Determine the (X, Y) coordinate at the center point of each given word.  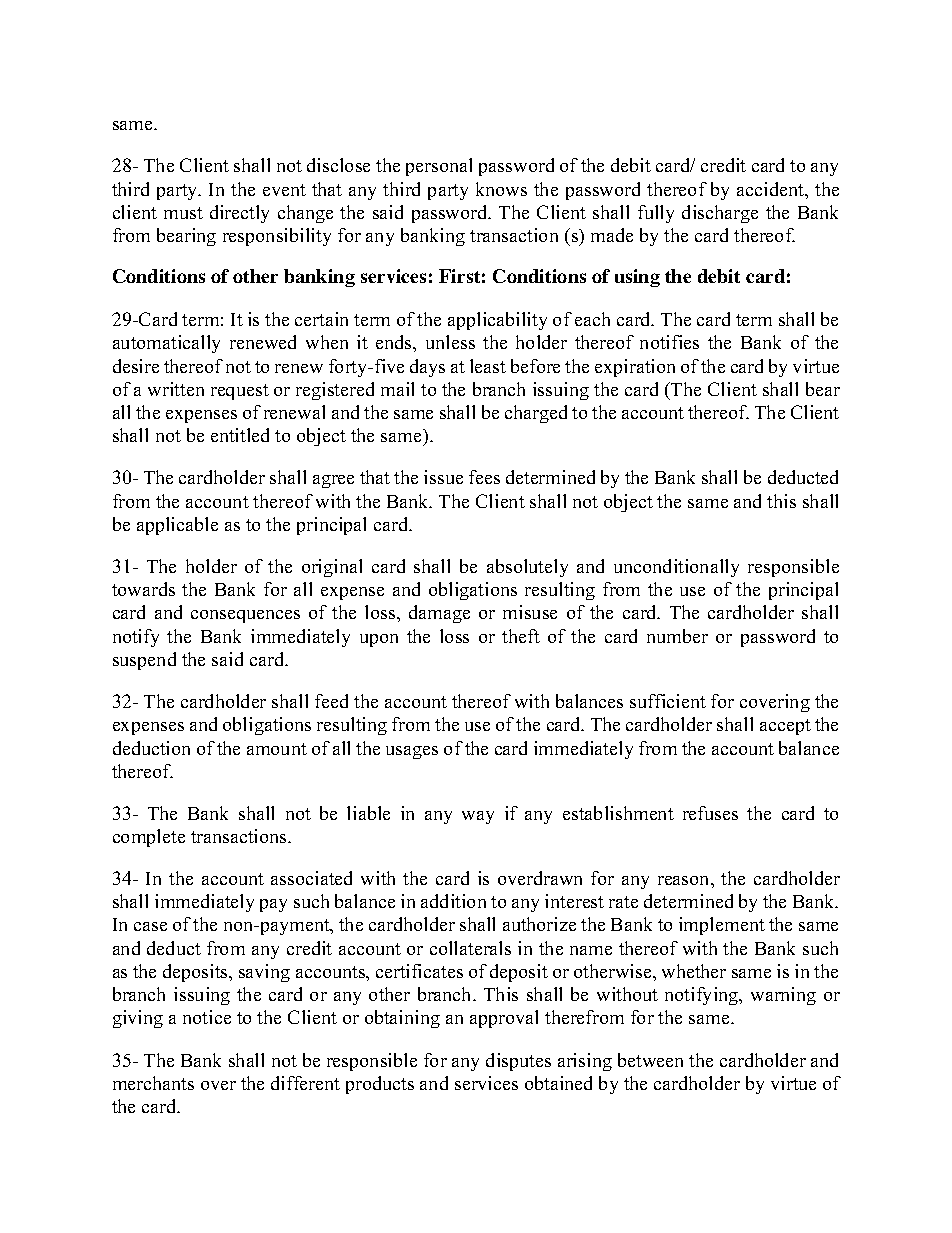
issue (443, 477)
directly (239, 214)
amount (277, 749)
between (650, 1060)
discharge (720, 214)
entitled (240, 435)
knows (501, 189)
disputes (518, 1062)
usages (412, 752)
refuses (710, 813)
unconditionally (676, 568)
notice (207, 1017)
